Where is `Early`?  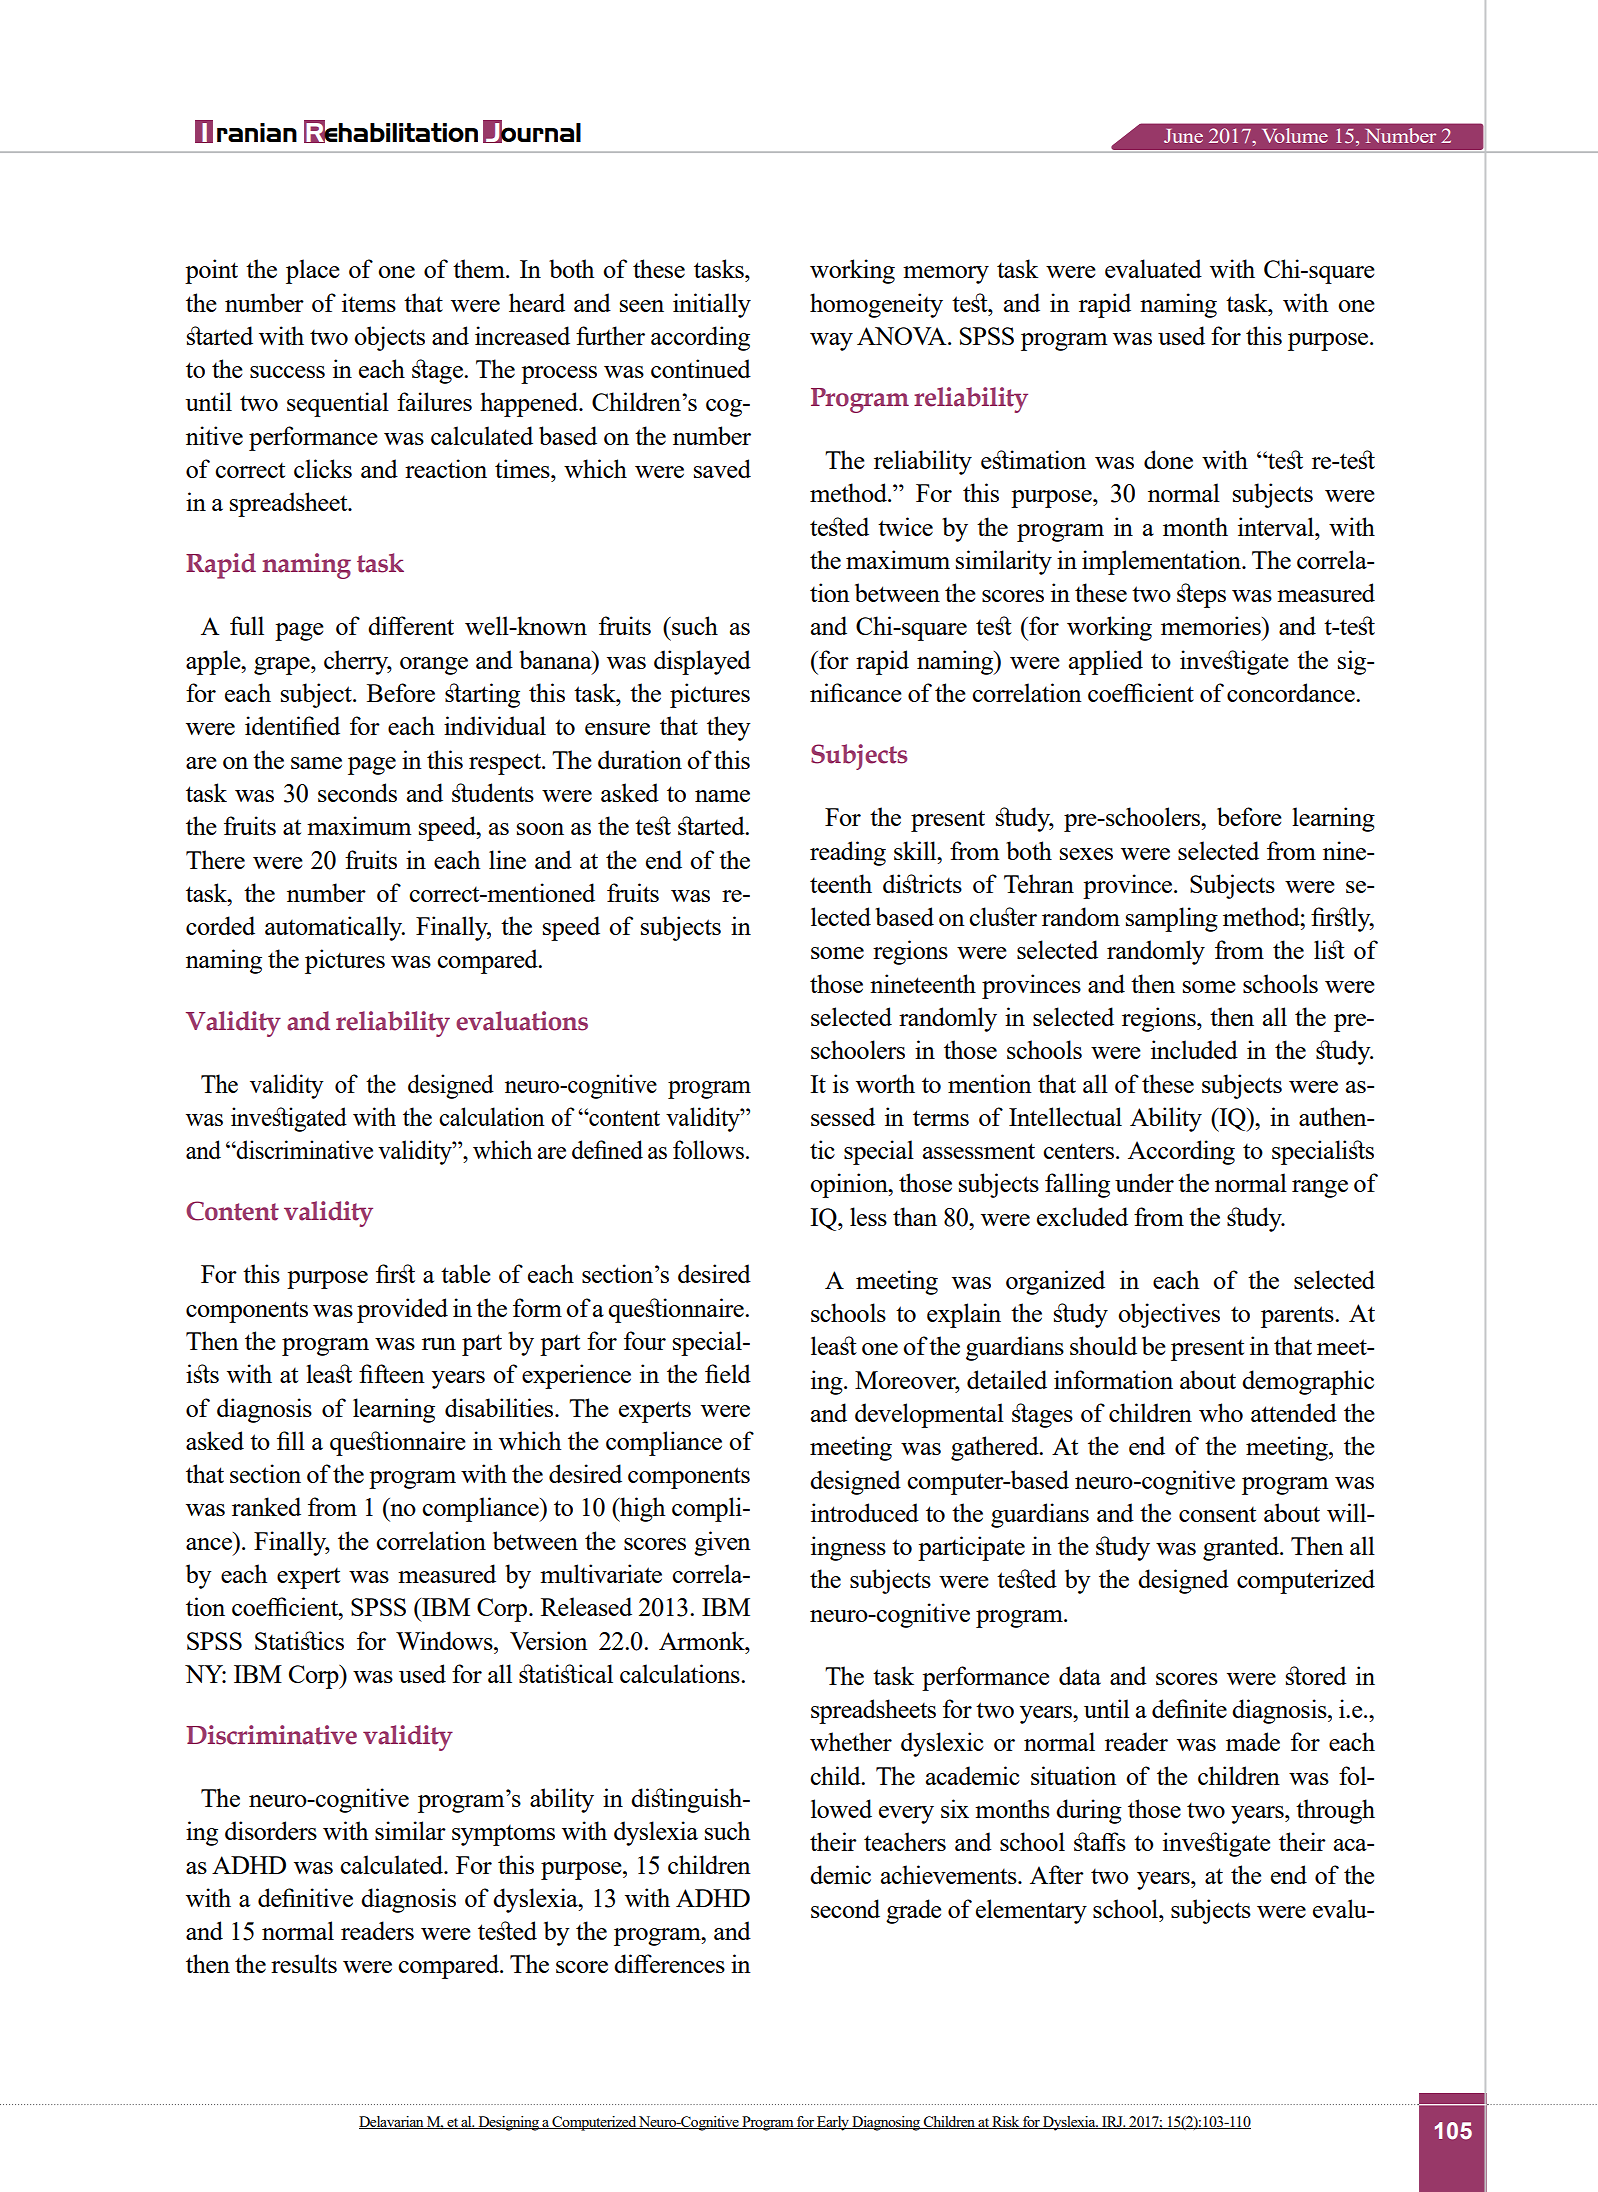
Early is located at coordinates (833, 2123).
